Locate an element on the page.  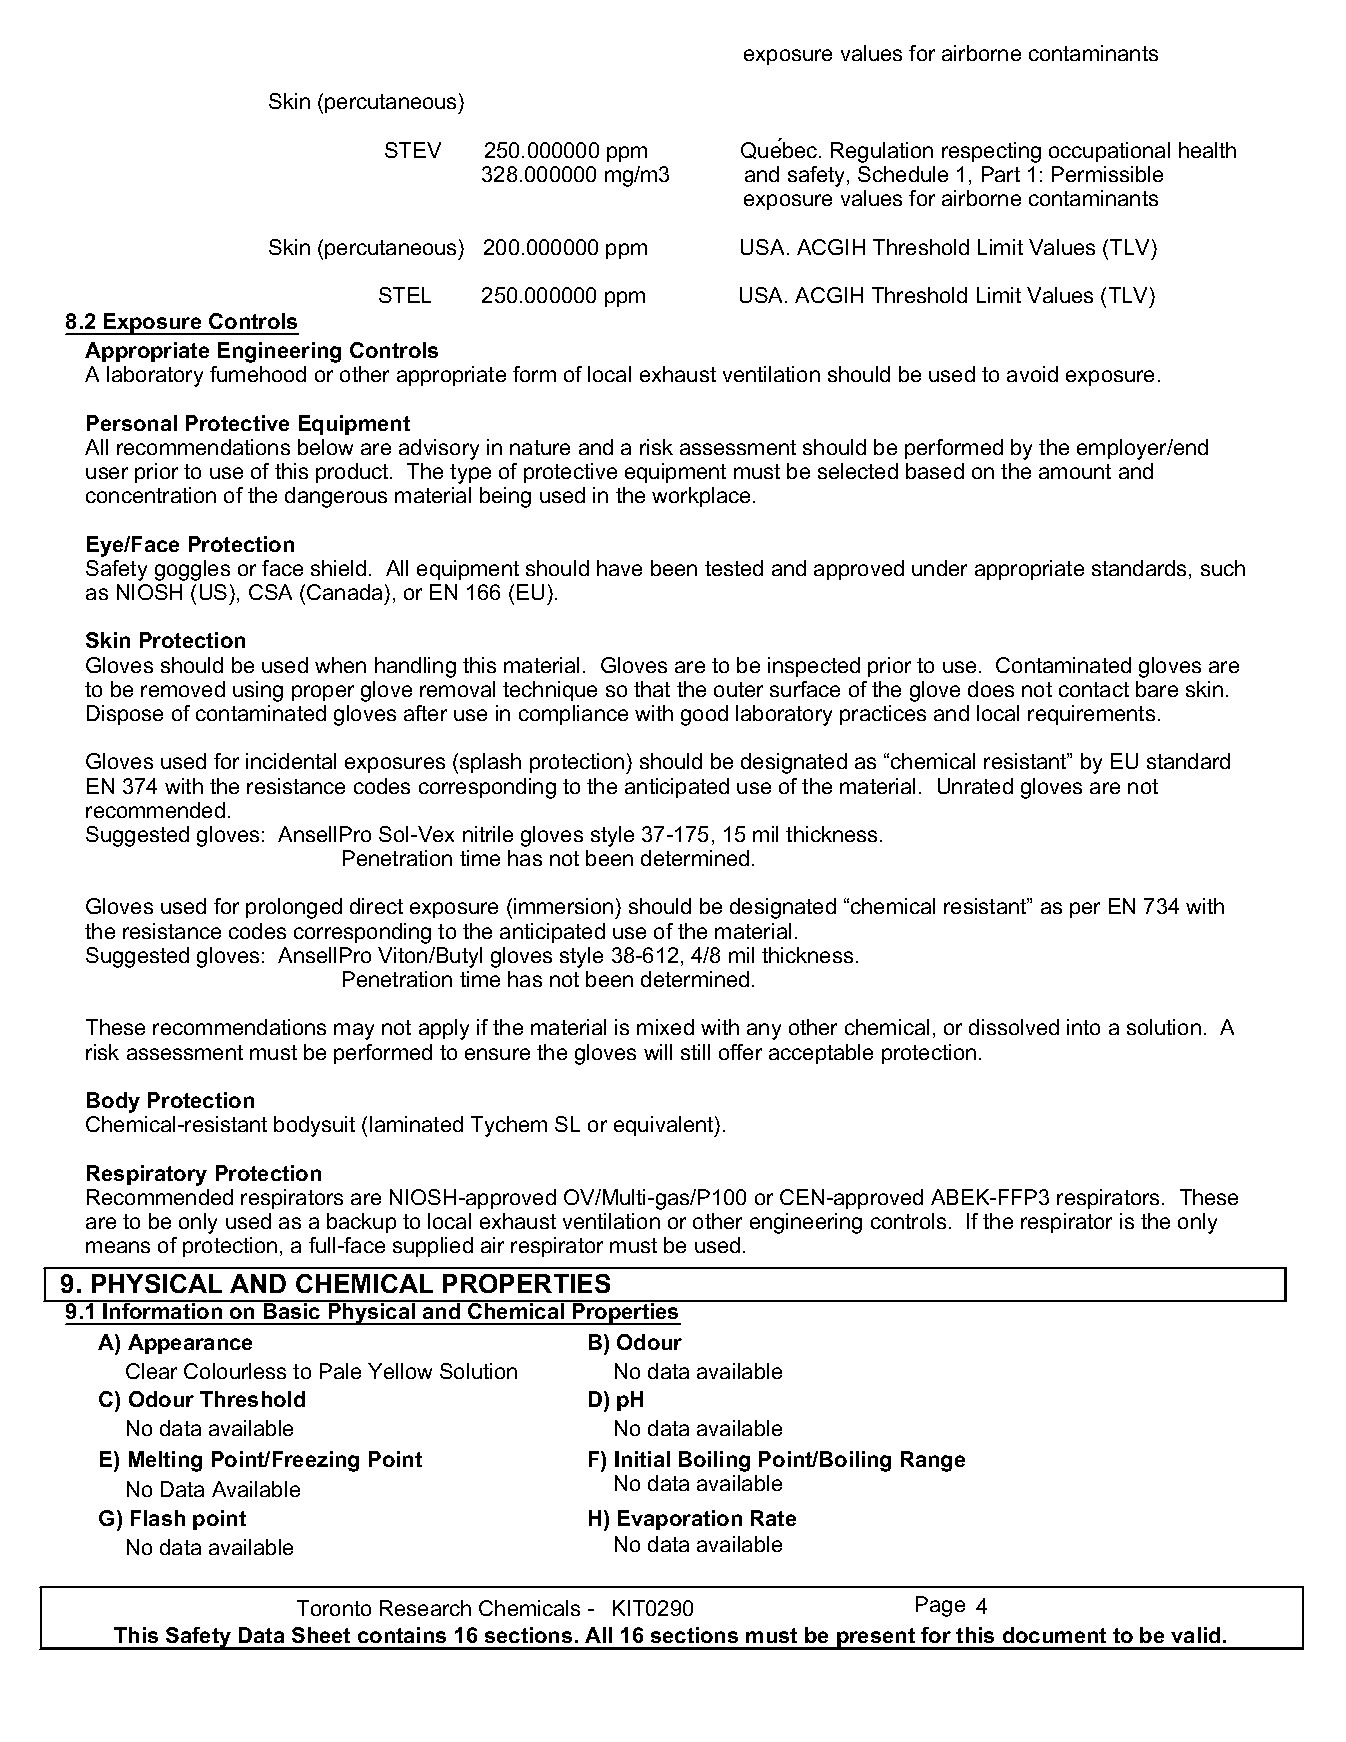
into is located at coordinates (1083, 1027).
